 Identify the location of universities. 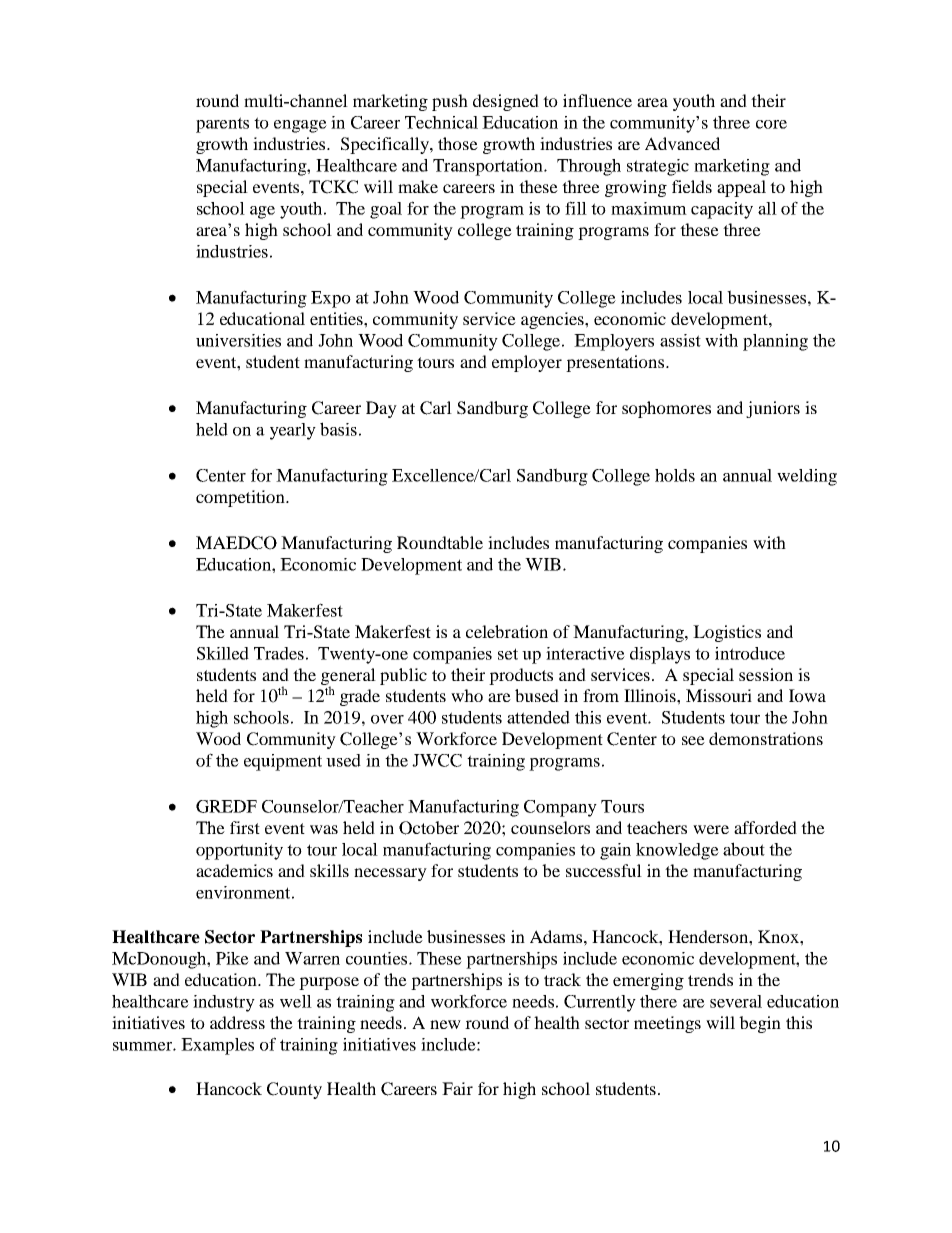
(238, 340).
